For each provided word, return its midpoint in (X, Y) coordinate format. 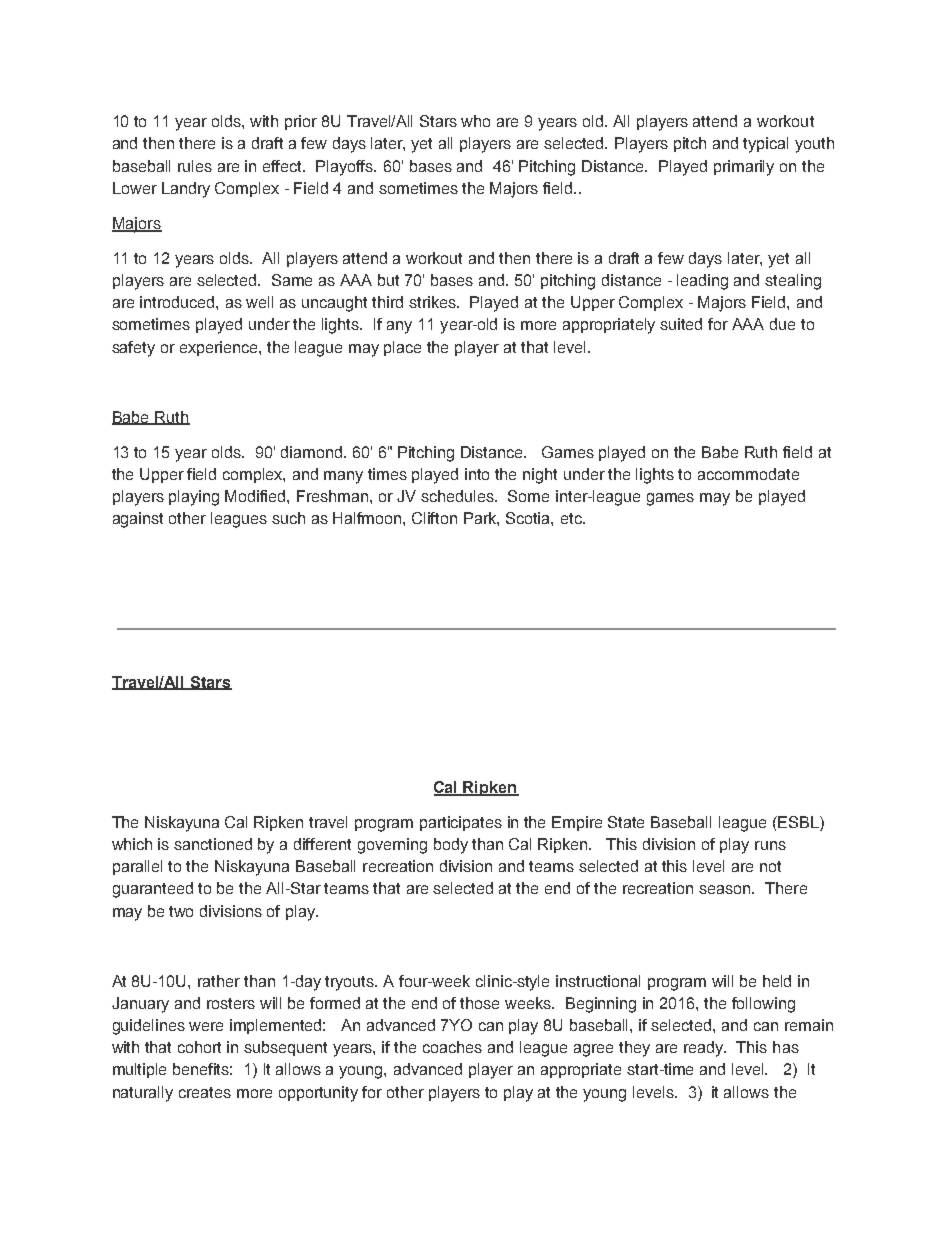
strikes (434, 302)
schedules (459, 496)
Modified (256, 496)
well (259, 302)
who (475, 121)
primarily (744, 168)
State (626, 822)
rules (195, 166)
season (726, 889)
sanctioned (213, 844)
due (782, 324)
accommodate (748, 474)
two (181, 911)
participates (461, 823)
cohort (199, 1047)
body (451, 846)
